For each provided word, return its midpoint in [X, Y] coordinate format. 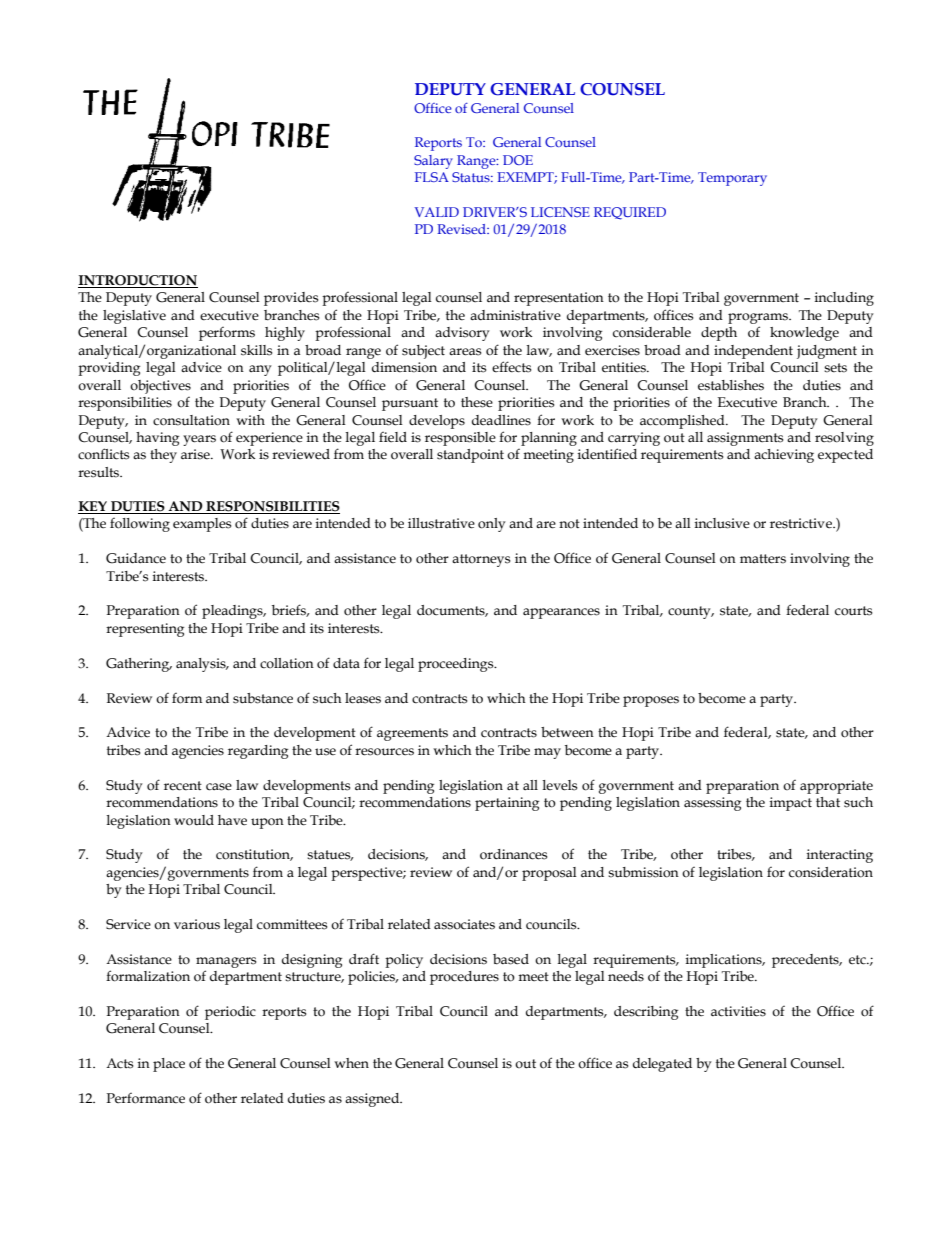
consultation [191, 420]
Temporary [732, 179]
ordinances [513, 854]
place [169, 1065]
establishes [731, 385]
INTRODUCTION [138, 281]
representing [145, 630]
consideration [831, 872]
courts [853, 611]
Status [472, 177]
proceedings [457, 665]
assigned [373, 1100]
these [477, 402]
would [194, 820]
